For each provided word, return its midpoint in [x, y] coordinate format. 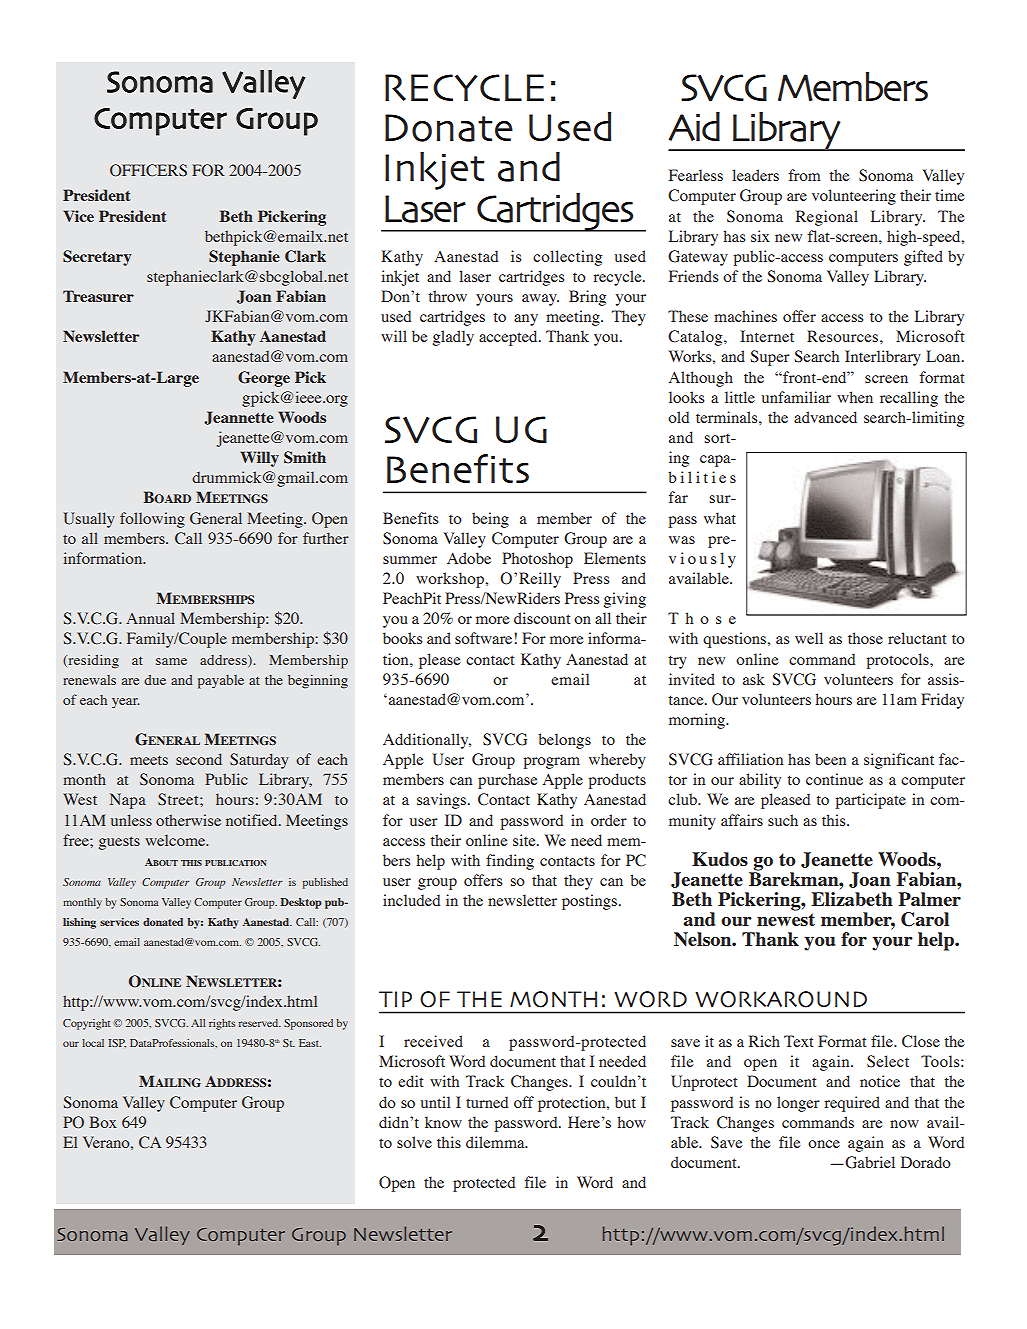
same [171, 661]
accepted [509, 338]
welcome [176, 840]
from [805, 175]
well [809, 638]
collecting [567, 258]
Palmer [929, 899]
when [855, 397]
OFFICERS [148, 170]
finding [510, 862]
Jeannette [239, 418]
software [485, 638]
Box [103, 1122]
